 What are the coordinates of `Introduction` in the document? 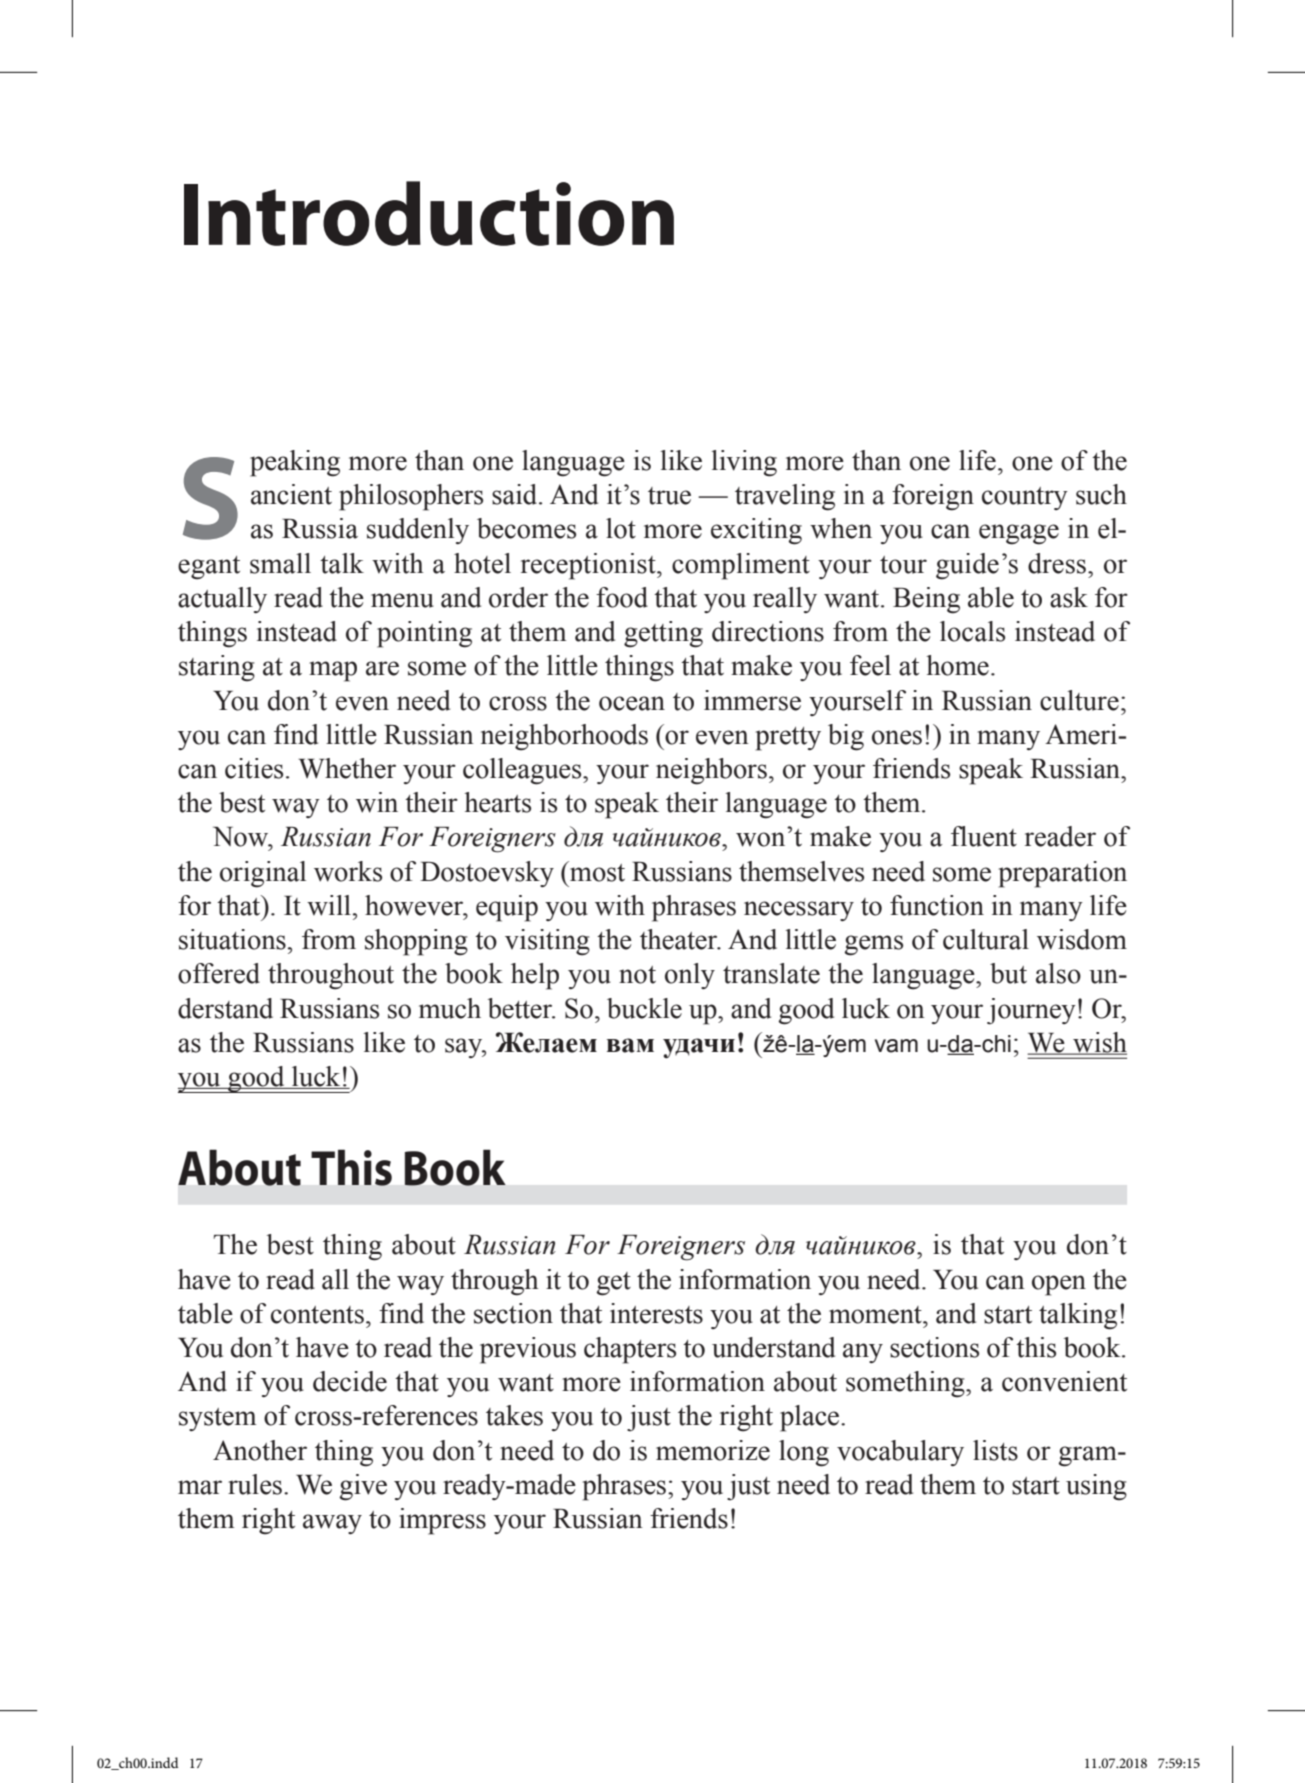 It's located at (429, 213).
